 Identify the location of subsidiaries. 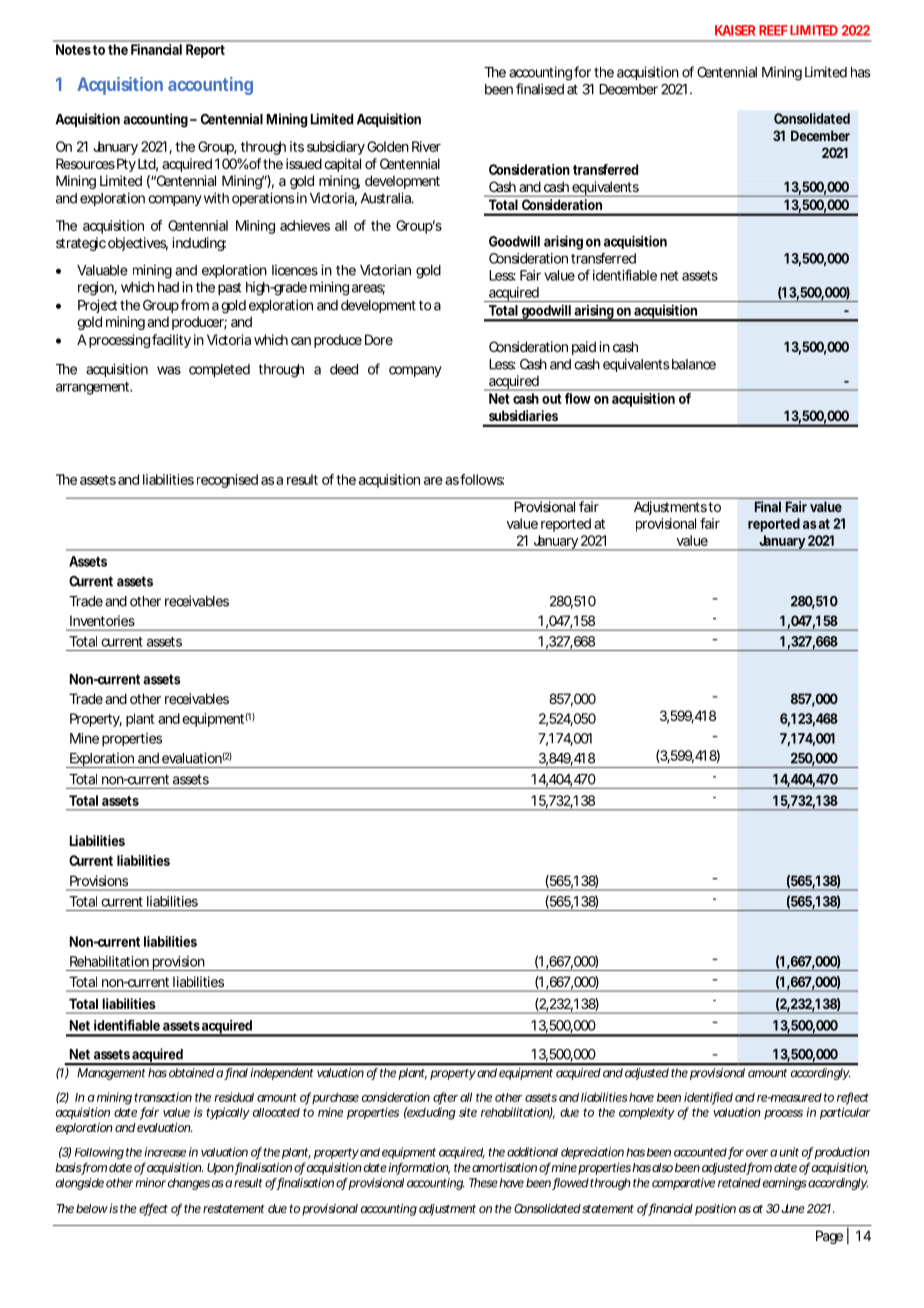
(523, 415).
